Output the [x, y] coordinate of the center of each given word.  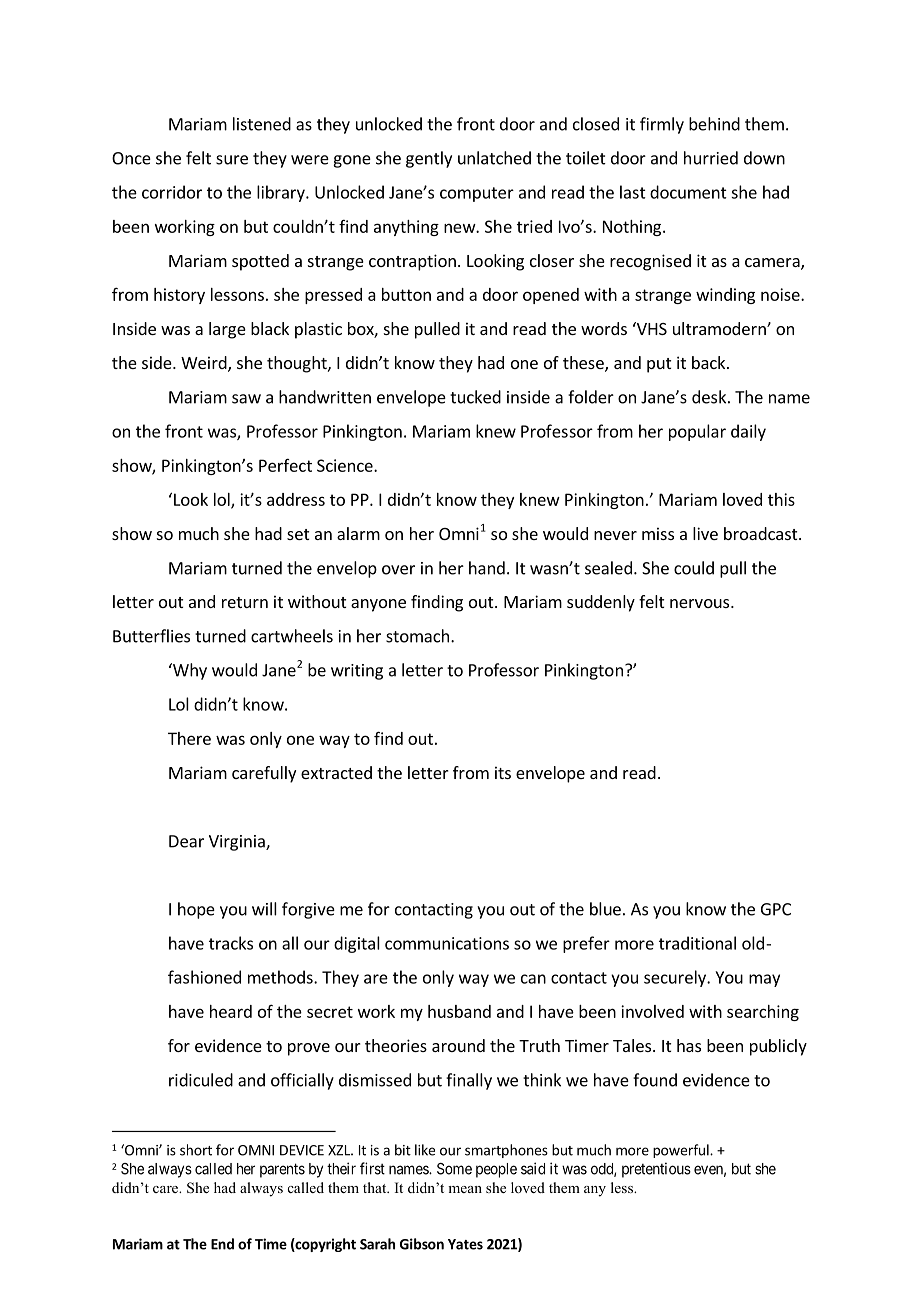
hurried [711, 158]
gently [429, 159]
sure [232, 160]
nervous [701, 603]
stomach [417, 636]
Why [189, 671]
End [222, 1244]
